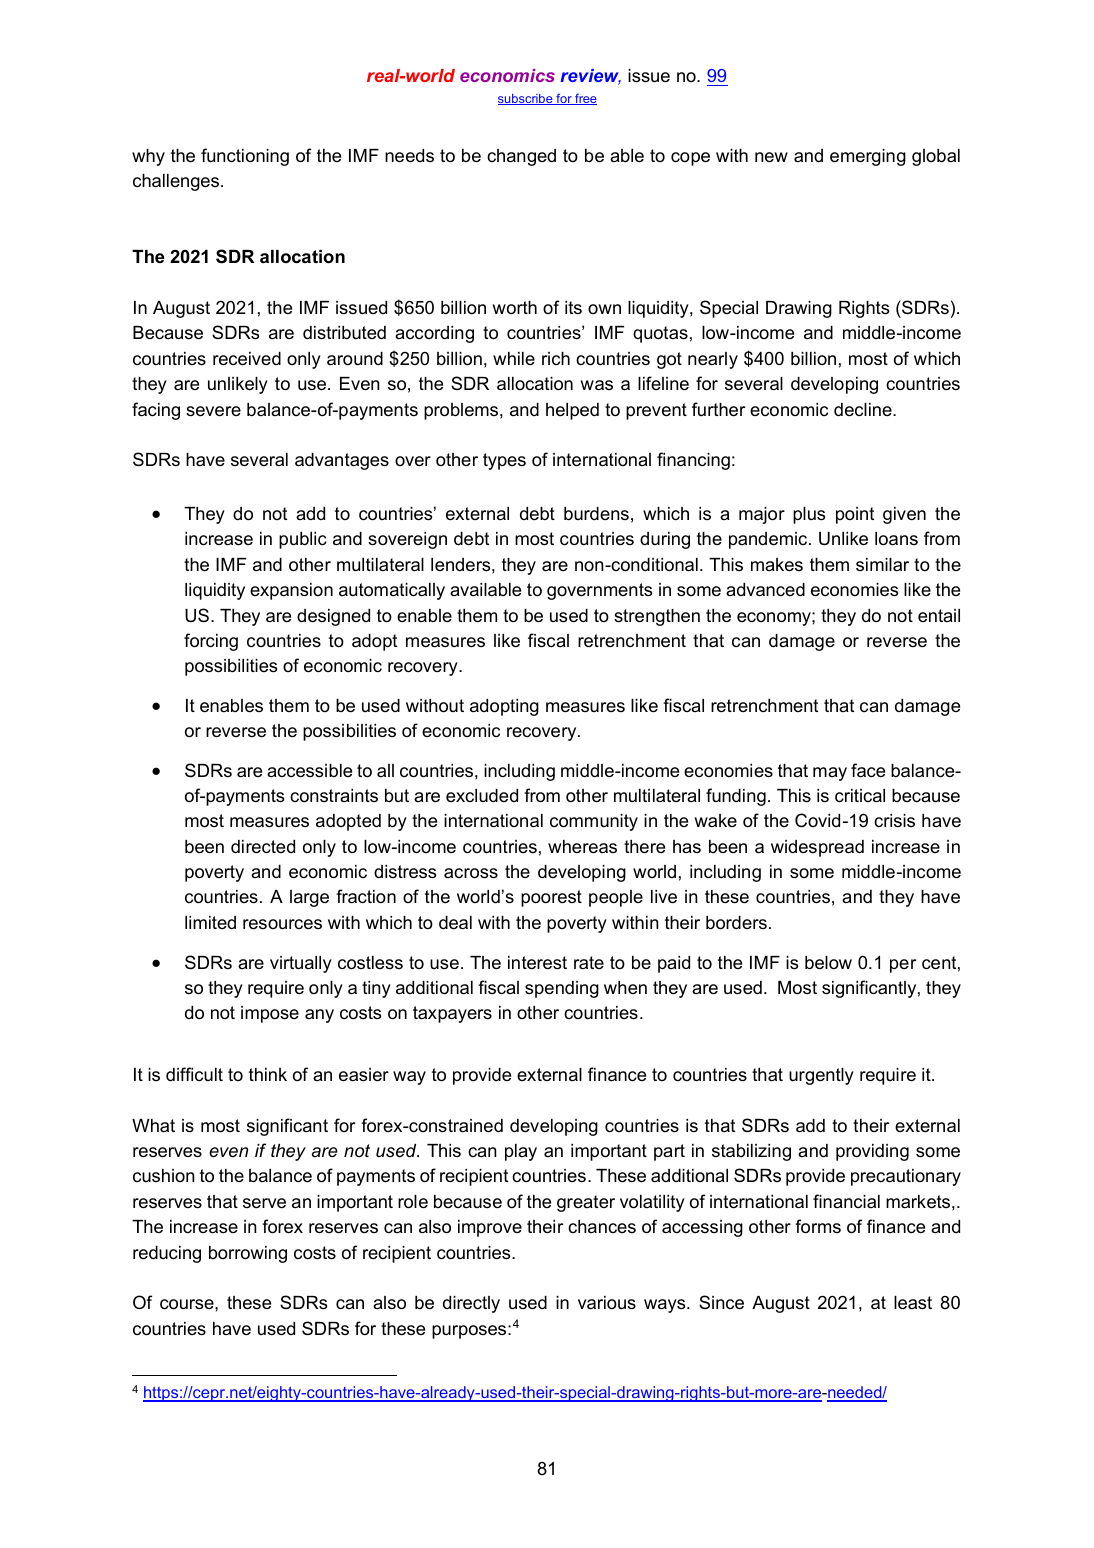  Describe the element at coordinates (868, 157) in the screenshot. I see `emerging` at that location.
